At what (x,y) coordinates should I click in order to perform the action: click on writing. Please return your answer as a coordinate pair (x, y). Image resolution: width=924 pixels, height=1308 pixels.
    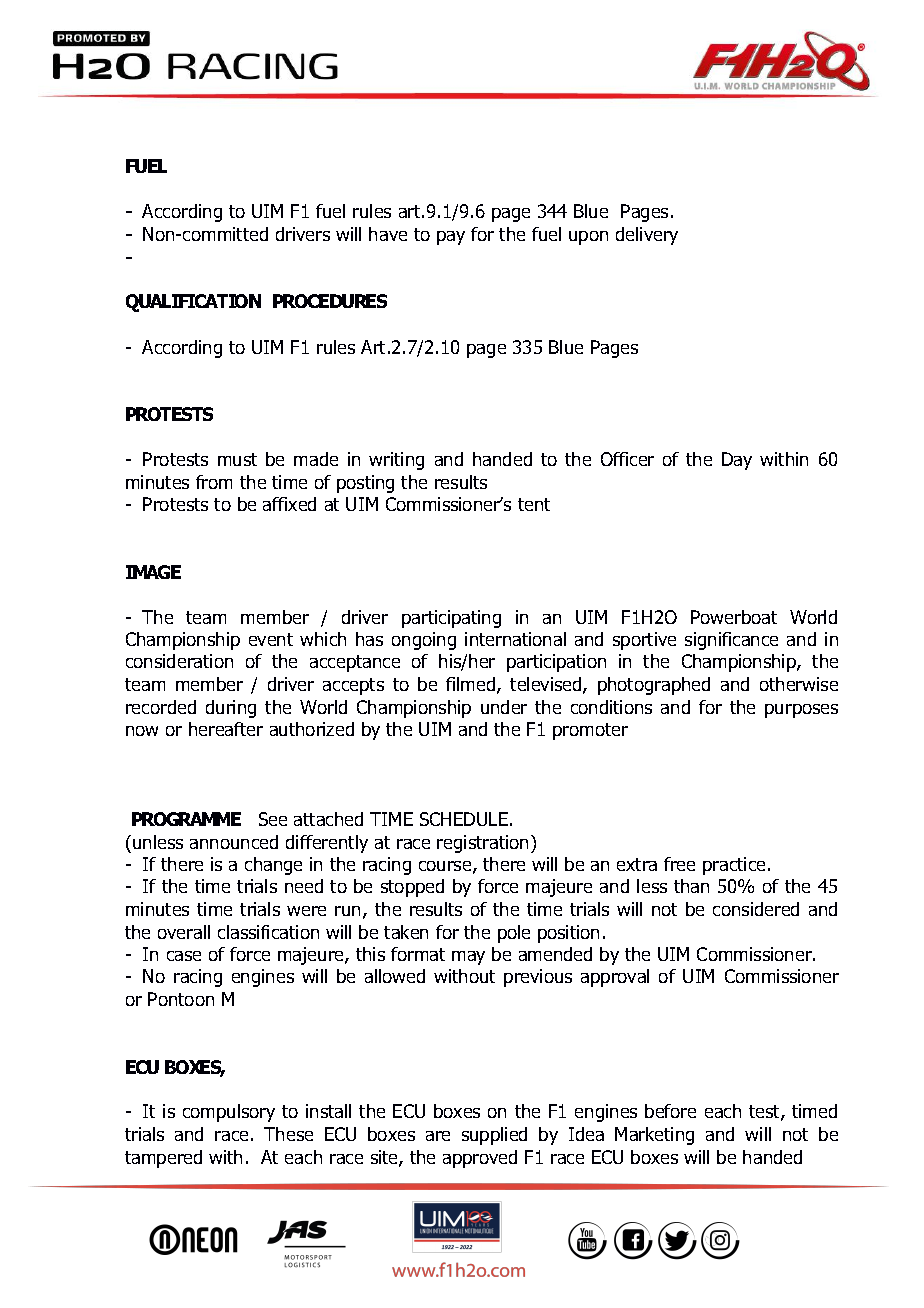
    Looking at the image, I should click on (396, 461).
